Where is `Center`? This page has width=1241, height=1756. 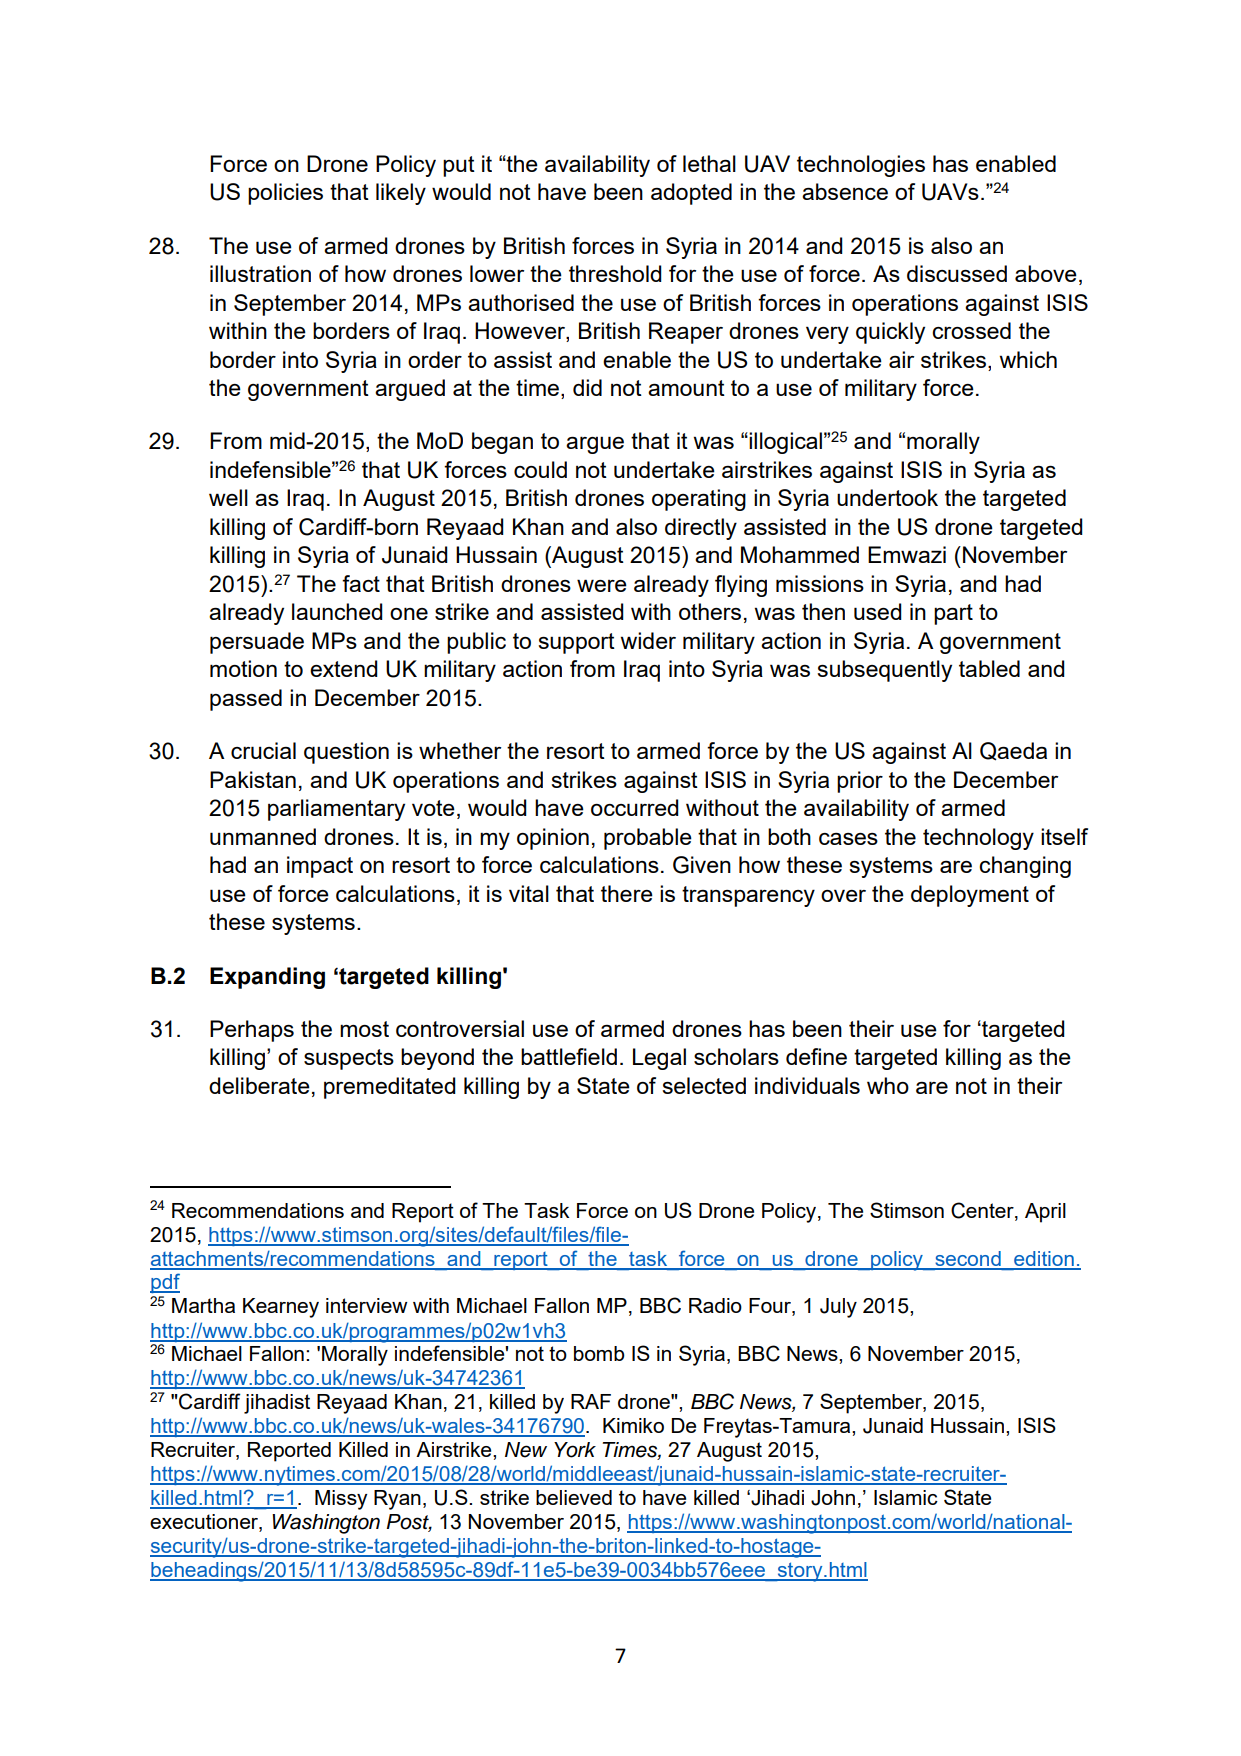
Center is located at coordinates (983, 1211).
